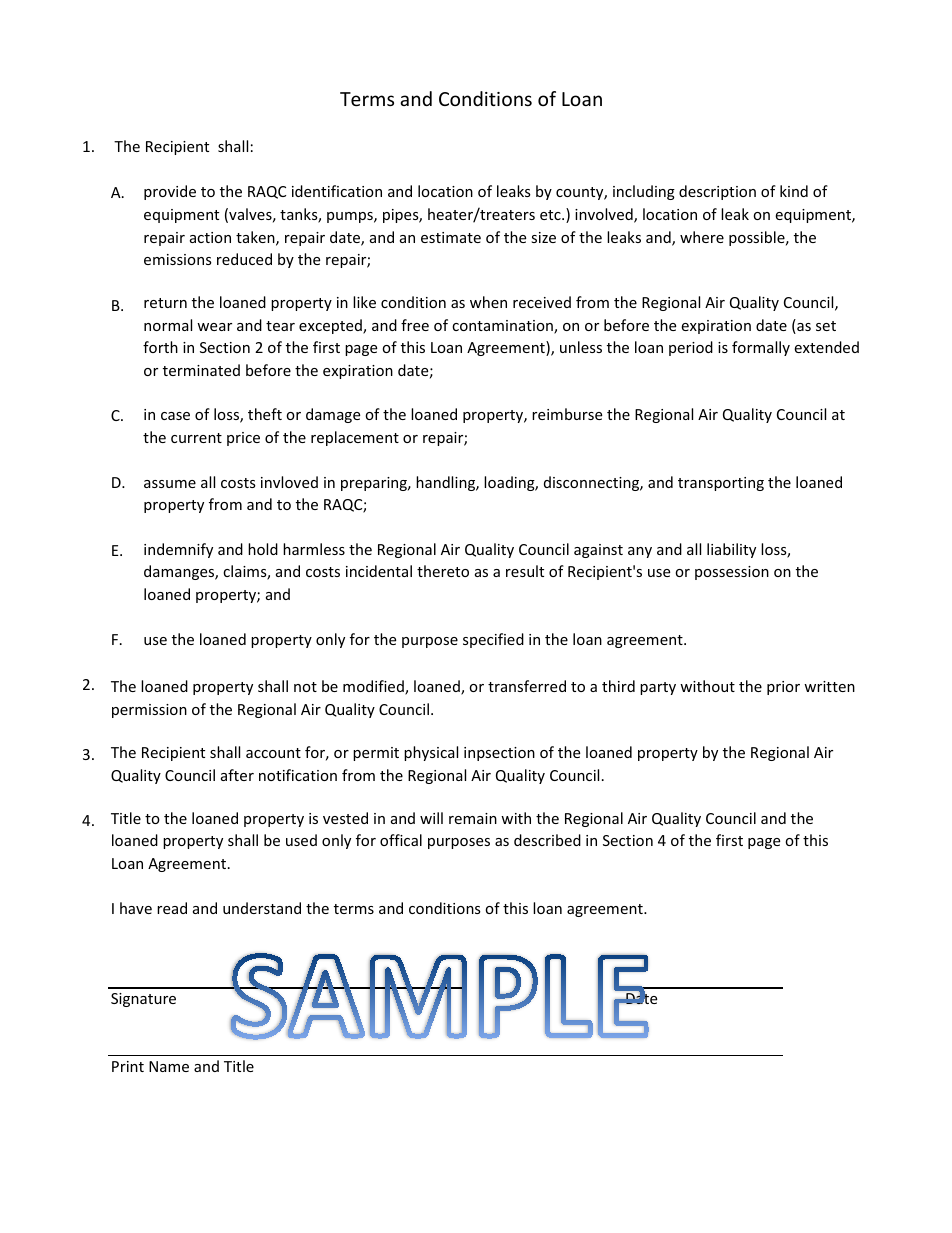 The width and height of the image is (952, 1233). I want to click on understand, so click(262, 908).
